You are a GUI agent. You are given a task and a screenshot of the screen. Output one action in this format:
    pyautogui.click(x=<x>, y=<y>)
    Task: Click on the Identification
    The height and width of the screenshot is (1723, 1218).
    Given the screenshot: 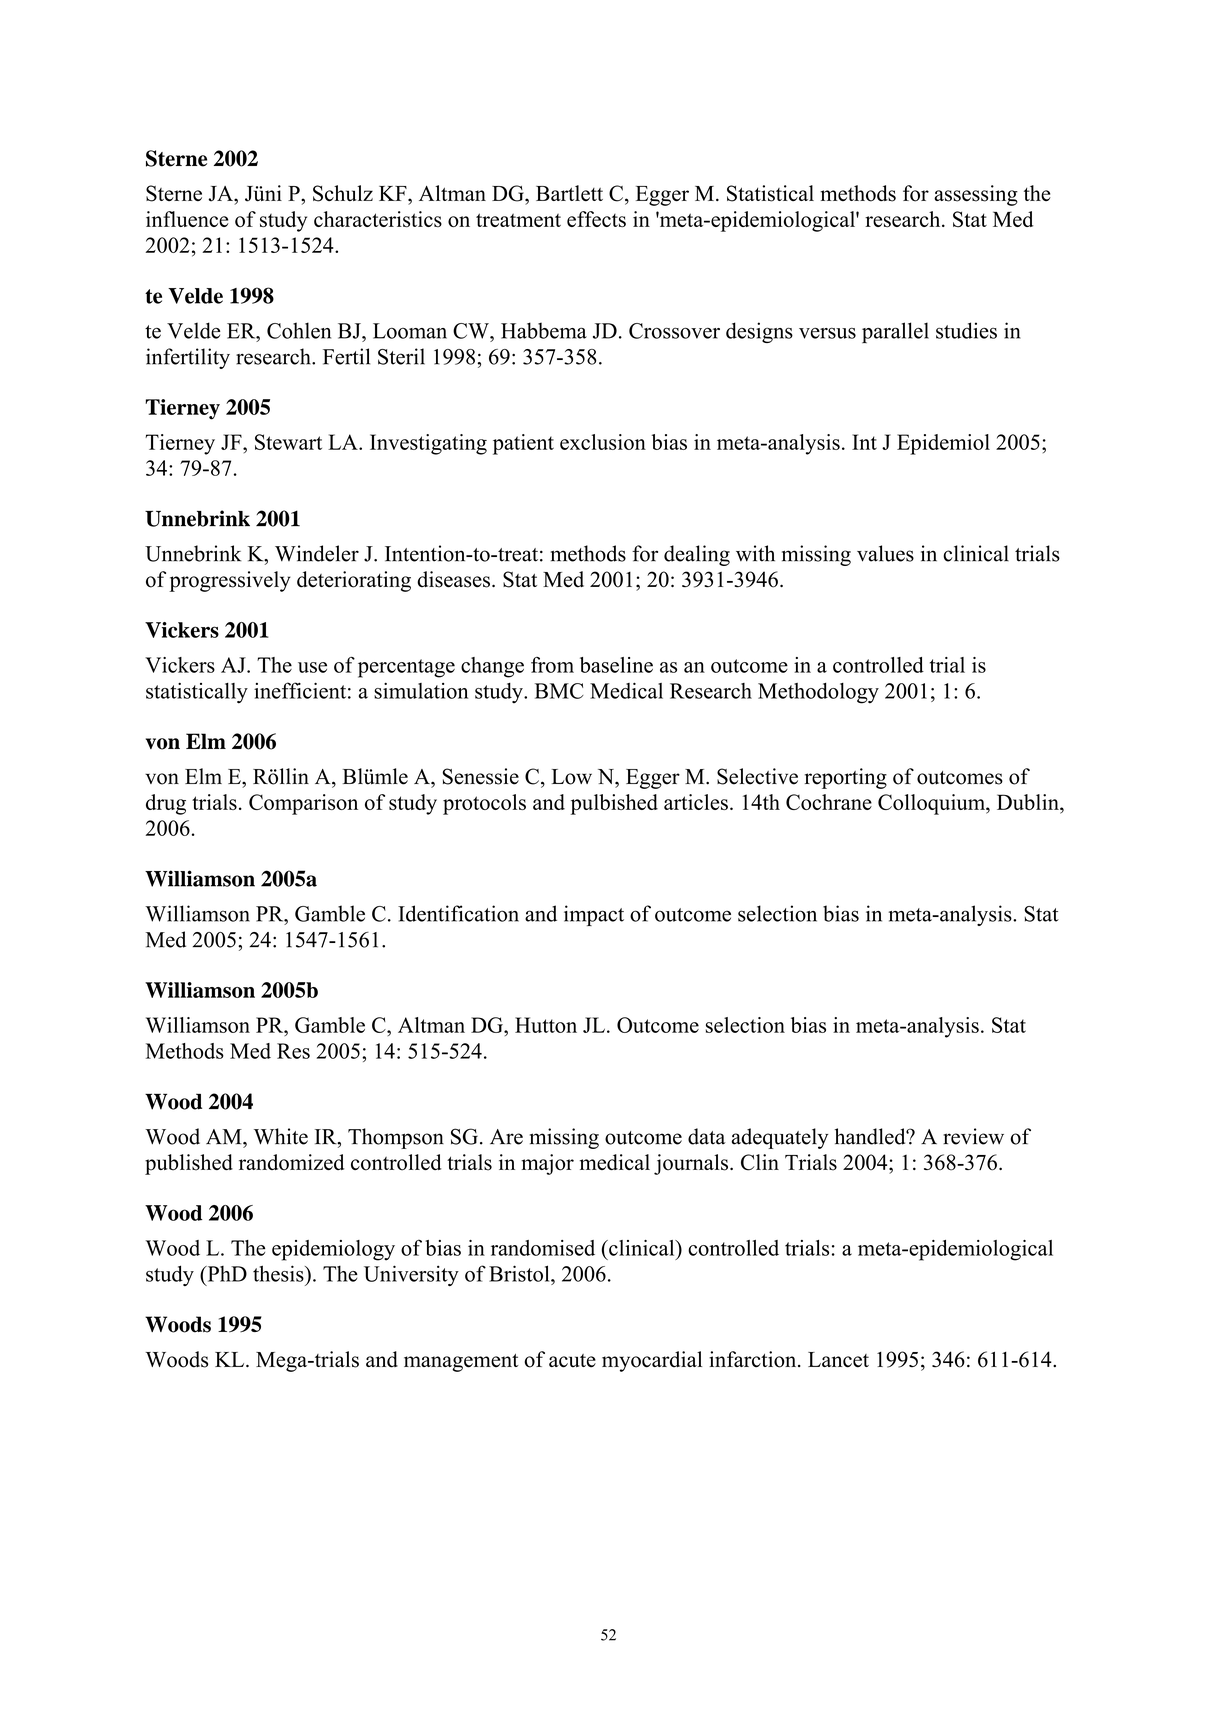 What is the action you would take?
    pyautogui.click(x=458, y=913)
